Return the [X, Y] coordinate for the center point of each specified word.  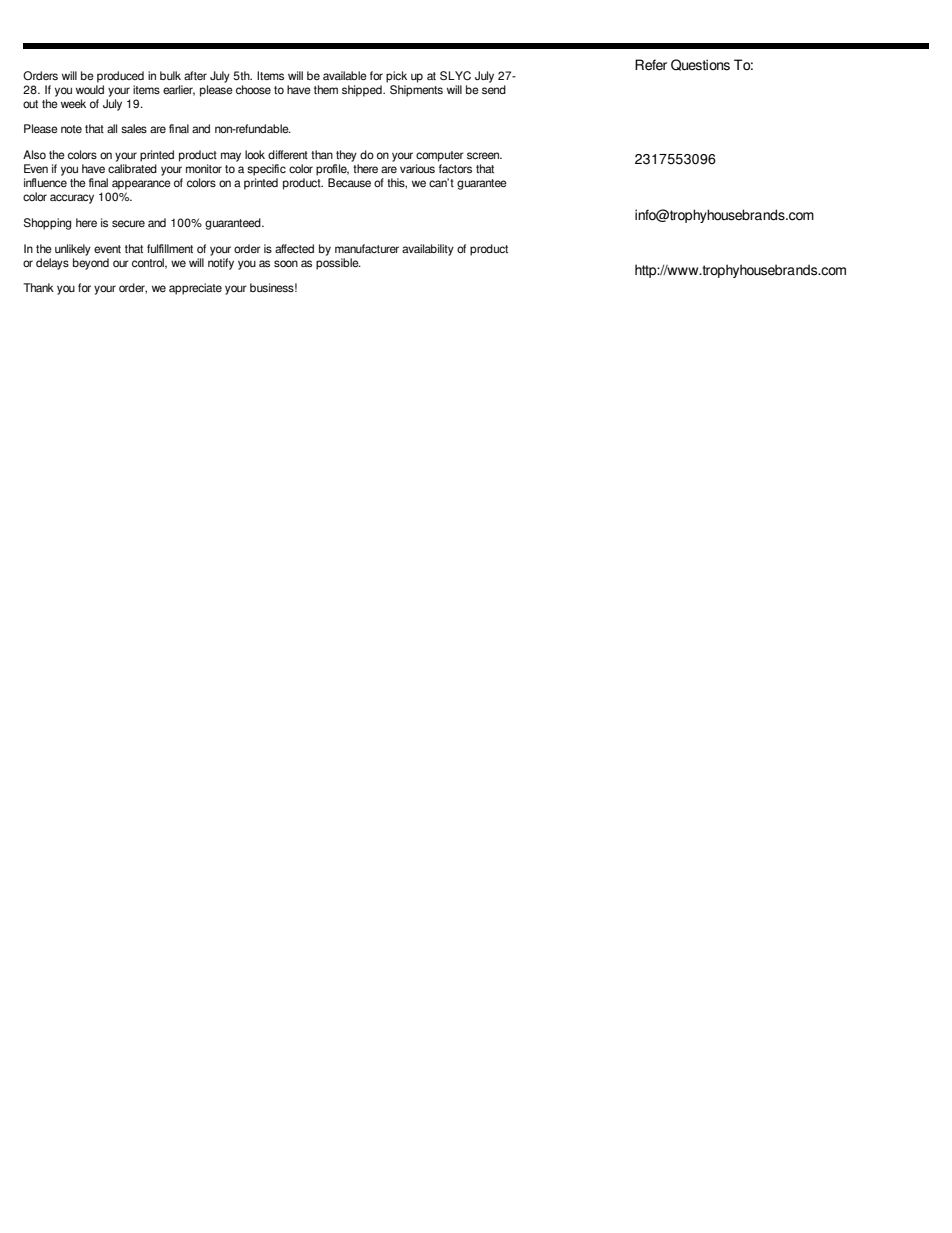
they [346, 156]
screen [484, 155]
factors [455, 168]
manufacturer [367, 248]
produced [120, 77]
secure [128, 223]
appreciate [195, 289]
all [112, 128]
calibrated [132, 168]
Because [349, 182]
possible [338, 262]
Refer [651, 65]
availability [428, 250]
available [345, 75]
